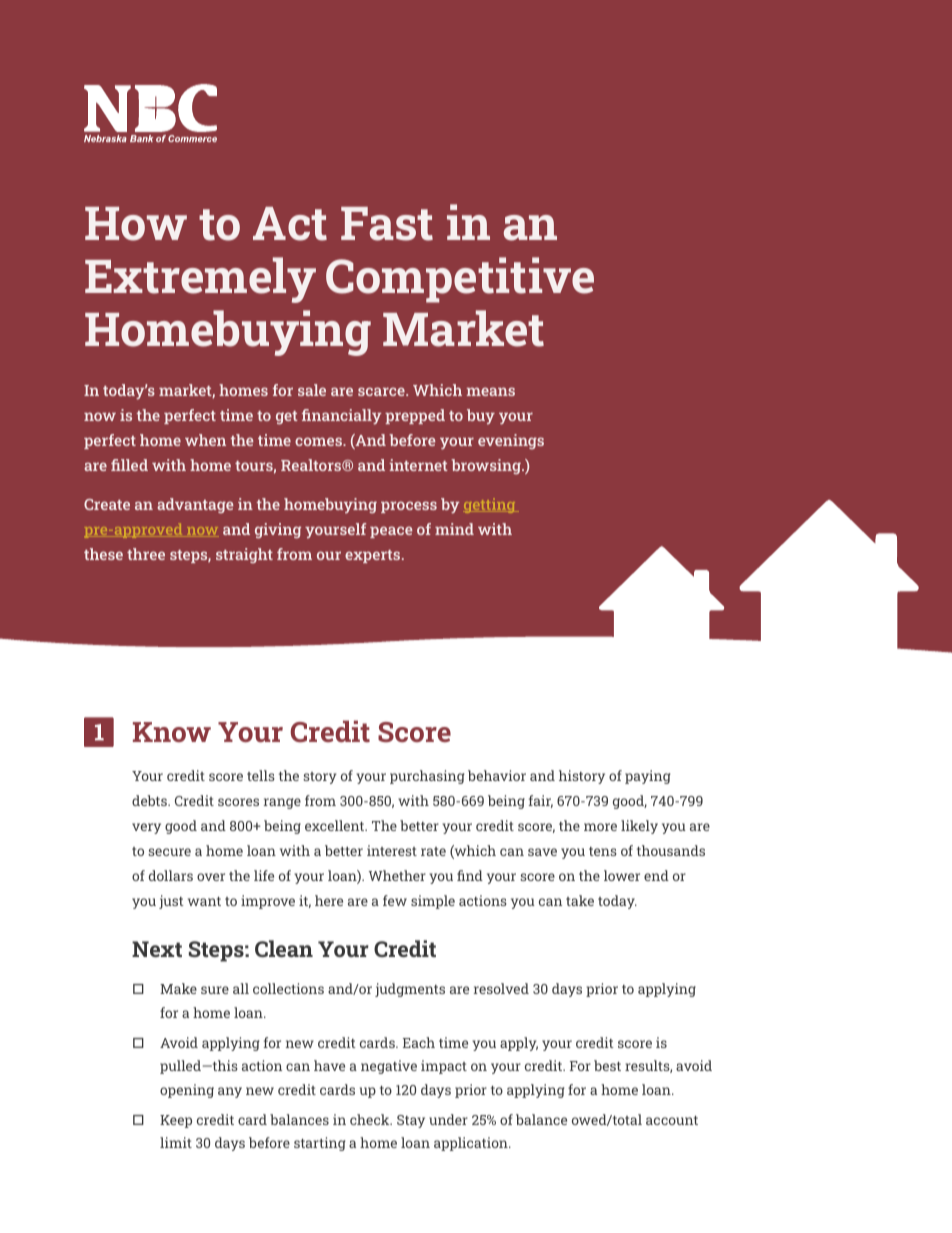 Image resolution: width=952 pixels, height=1233 pixels. I want to click on paying, so click(648, 777).
